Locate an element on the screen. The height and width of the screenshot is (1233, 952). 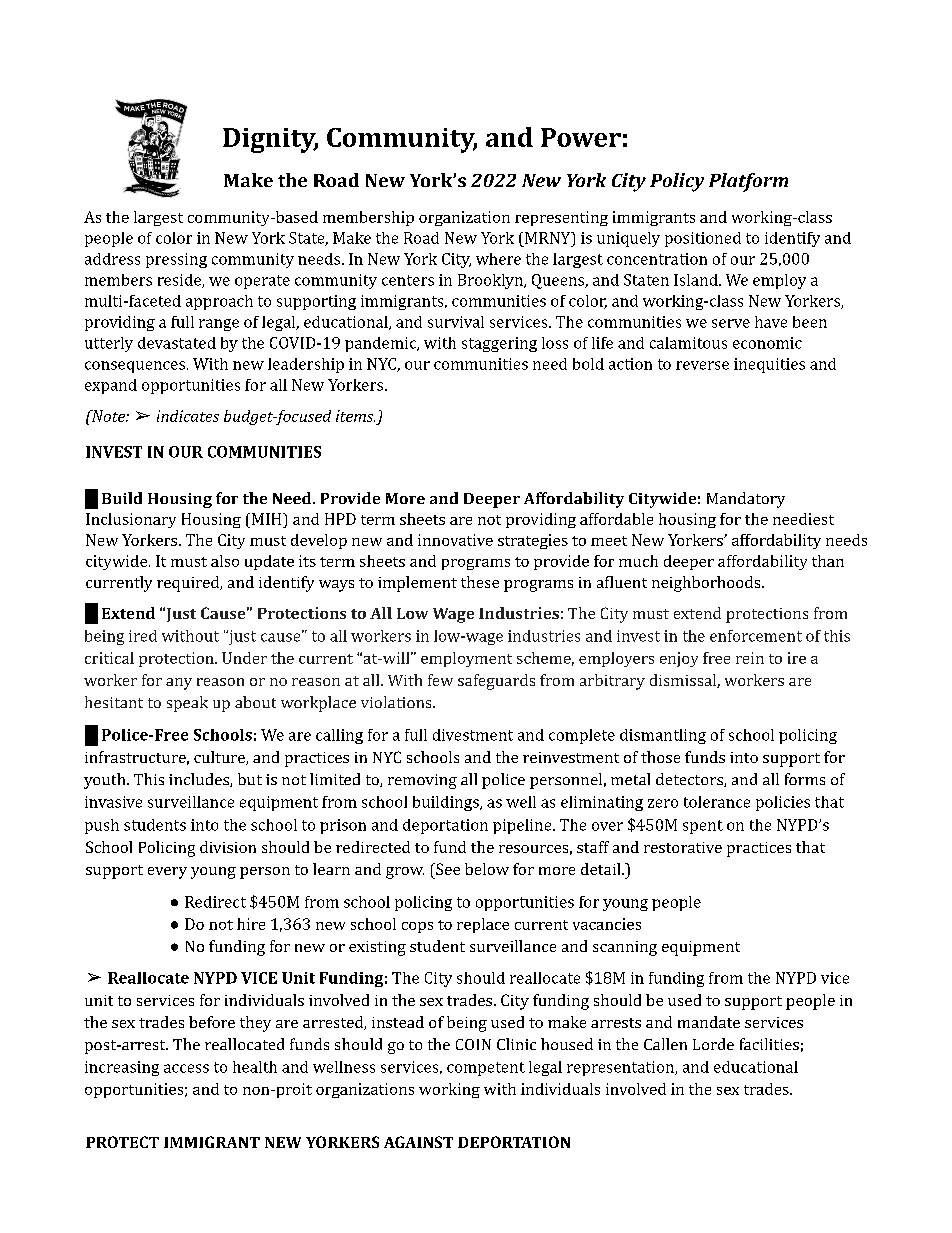
Platform is located at coordinates (748, 182).
